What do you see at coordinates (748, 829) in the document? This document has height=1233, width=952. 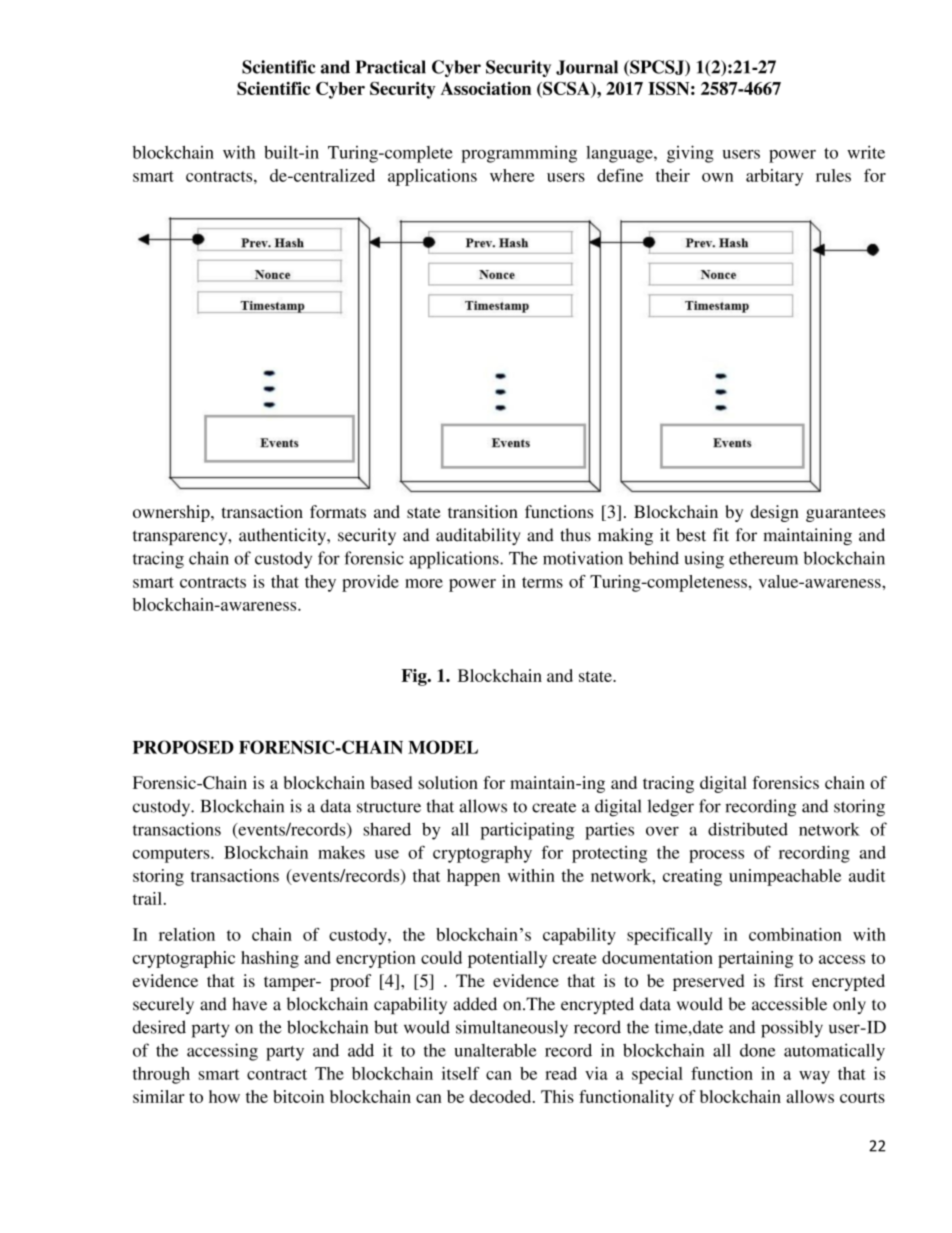 I see `distributed` at bounding box center [748, 829].
